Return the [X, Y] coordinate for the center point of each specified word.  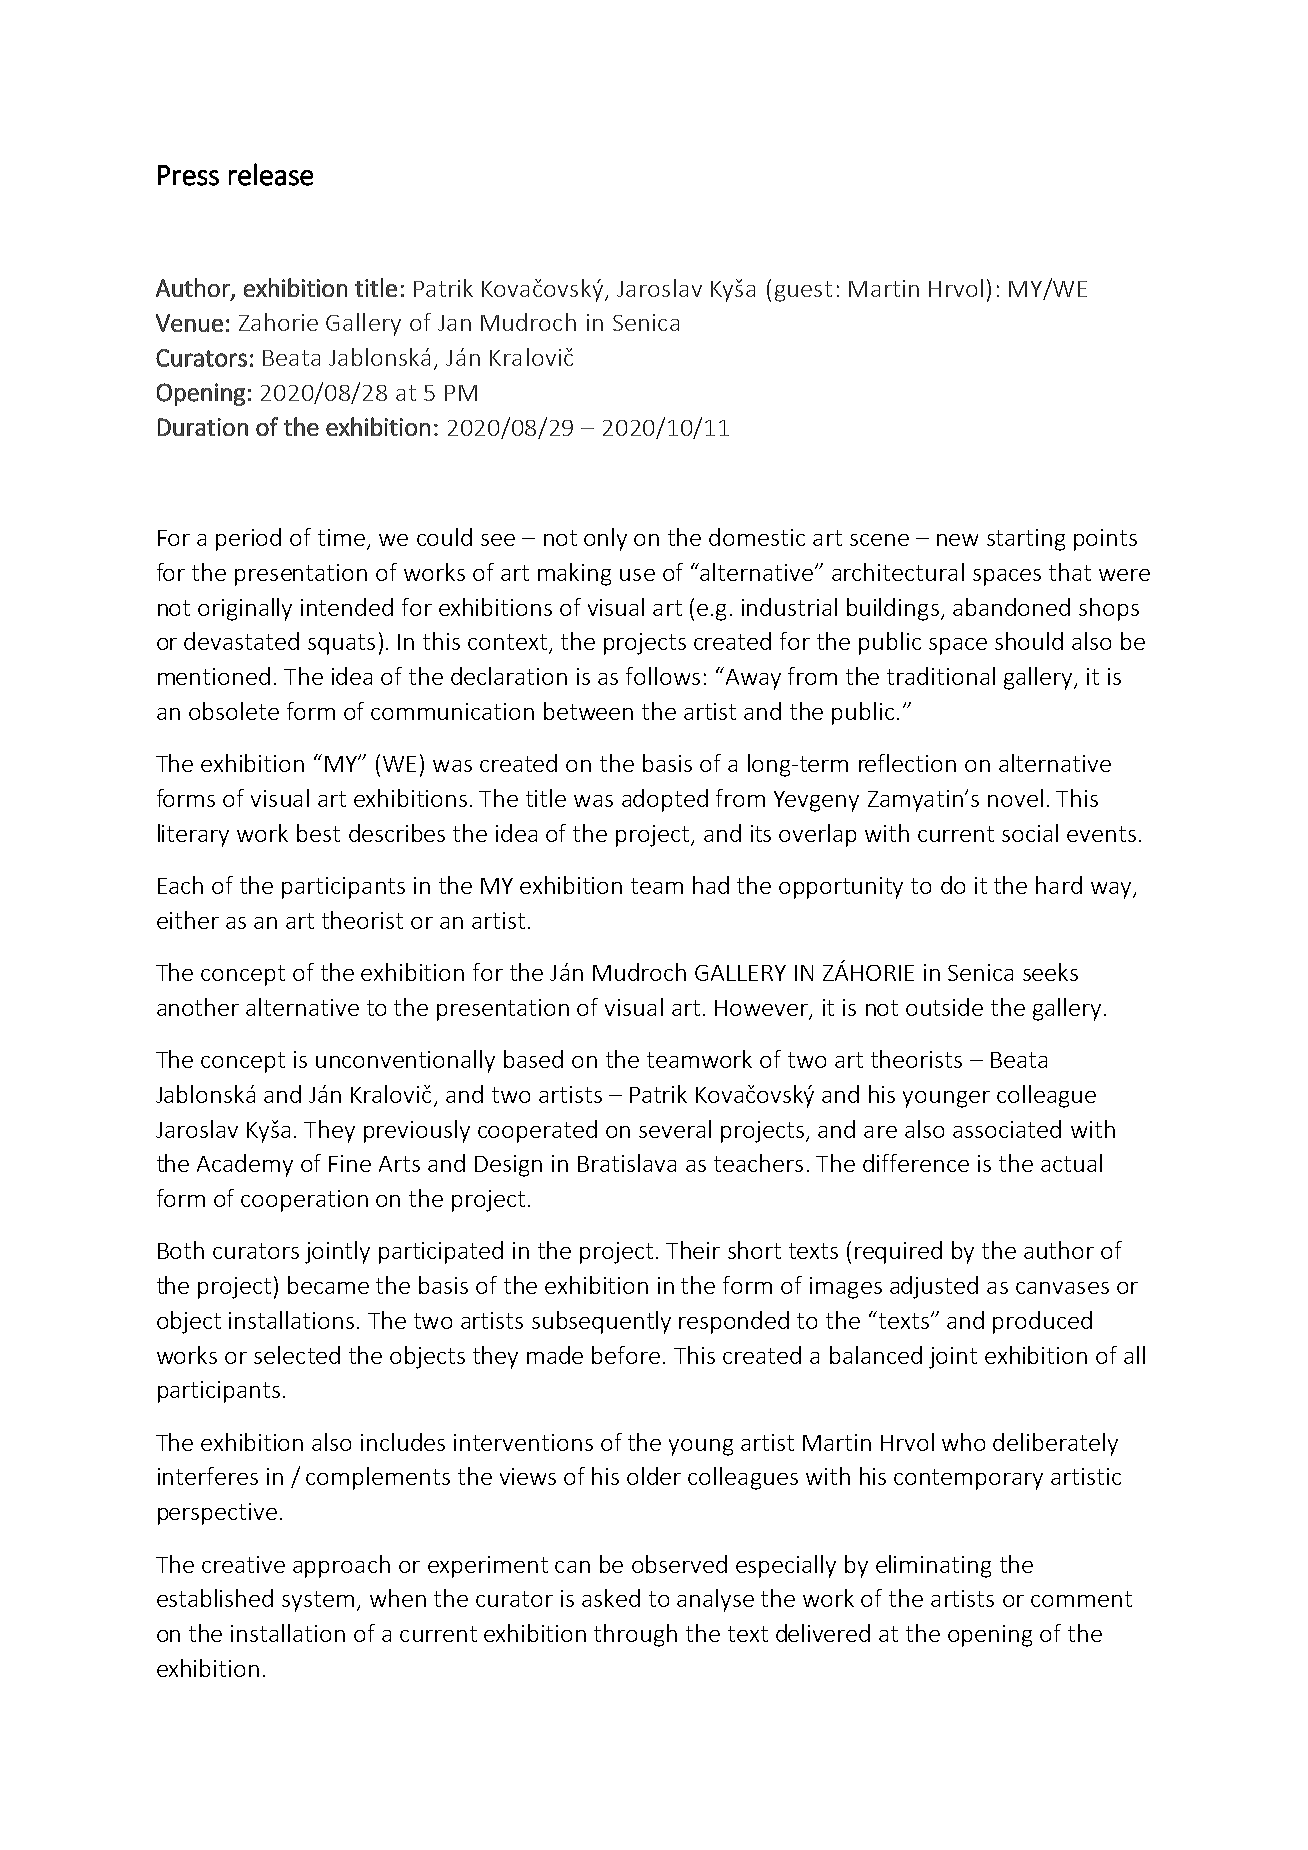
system [318, 1601]
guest [803, 291]
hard [1059, 885]
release [271, 174]
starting [1026, 540]
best [318, 833]
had [711, 885]
